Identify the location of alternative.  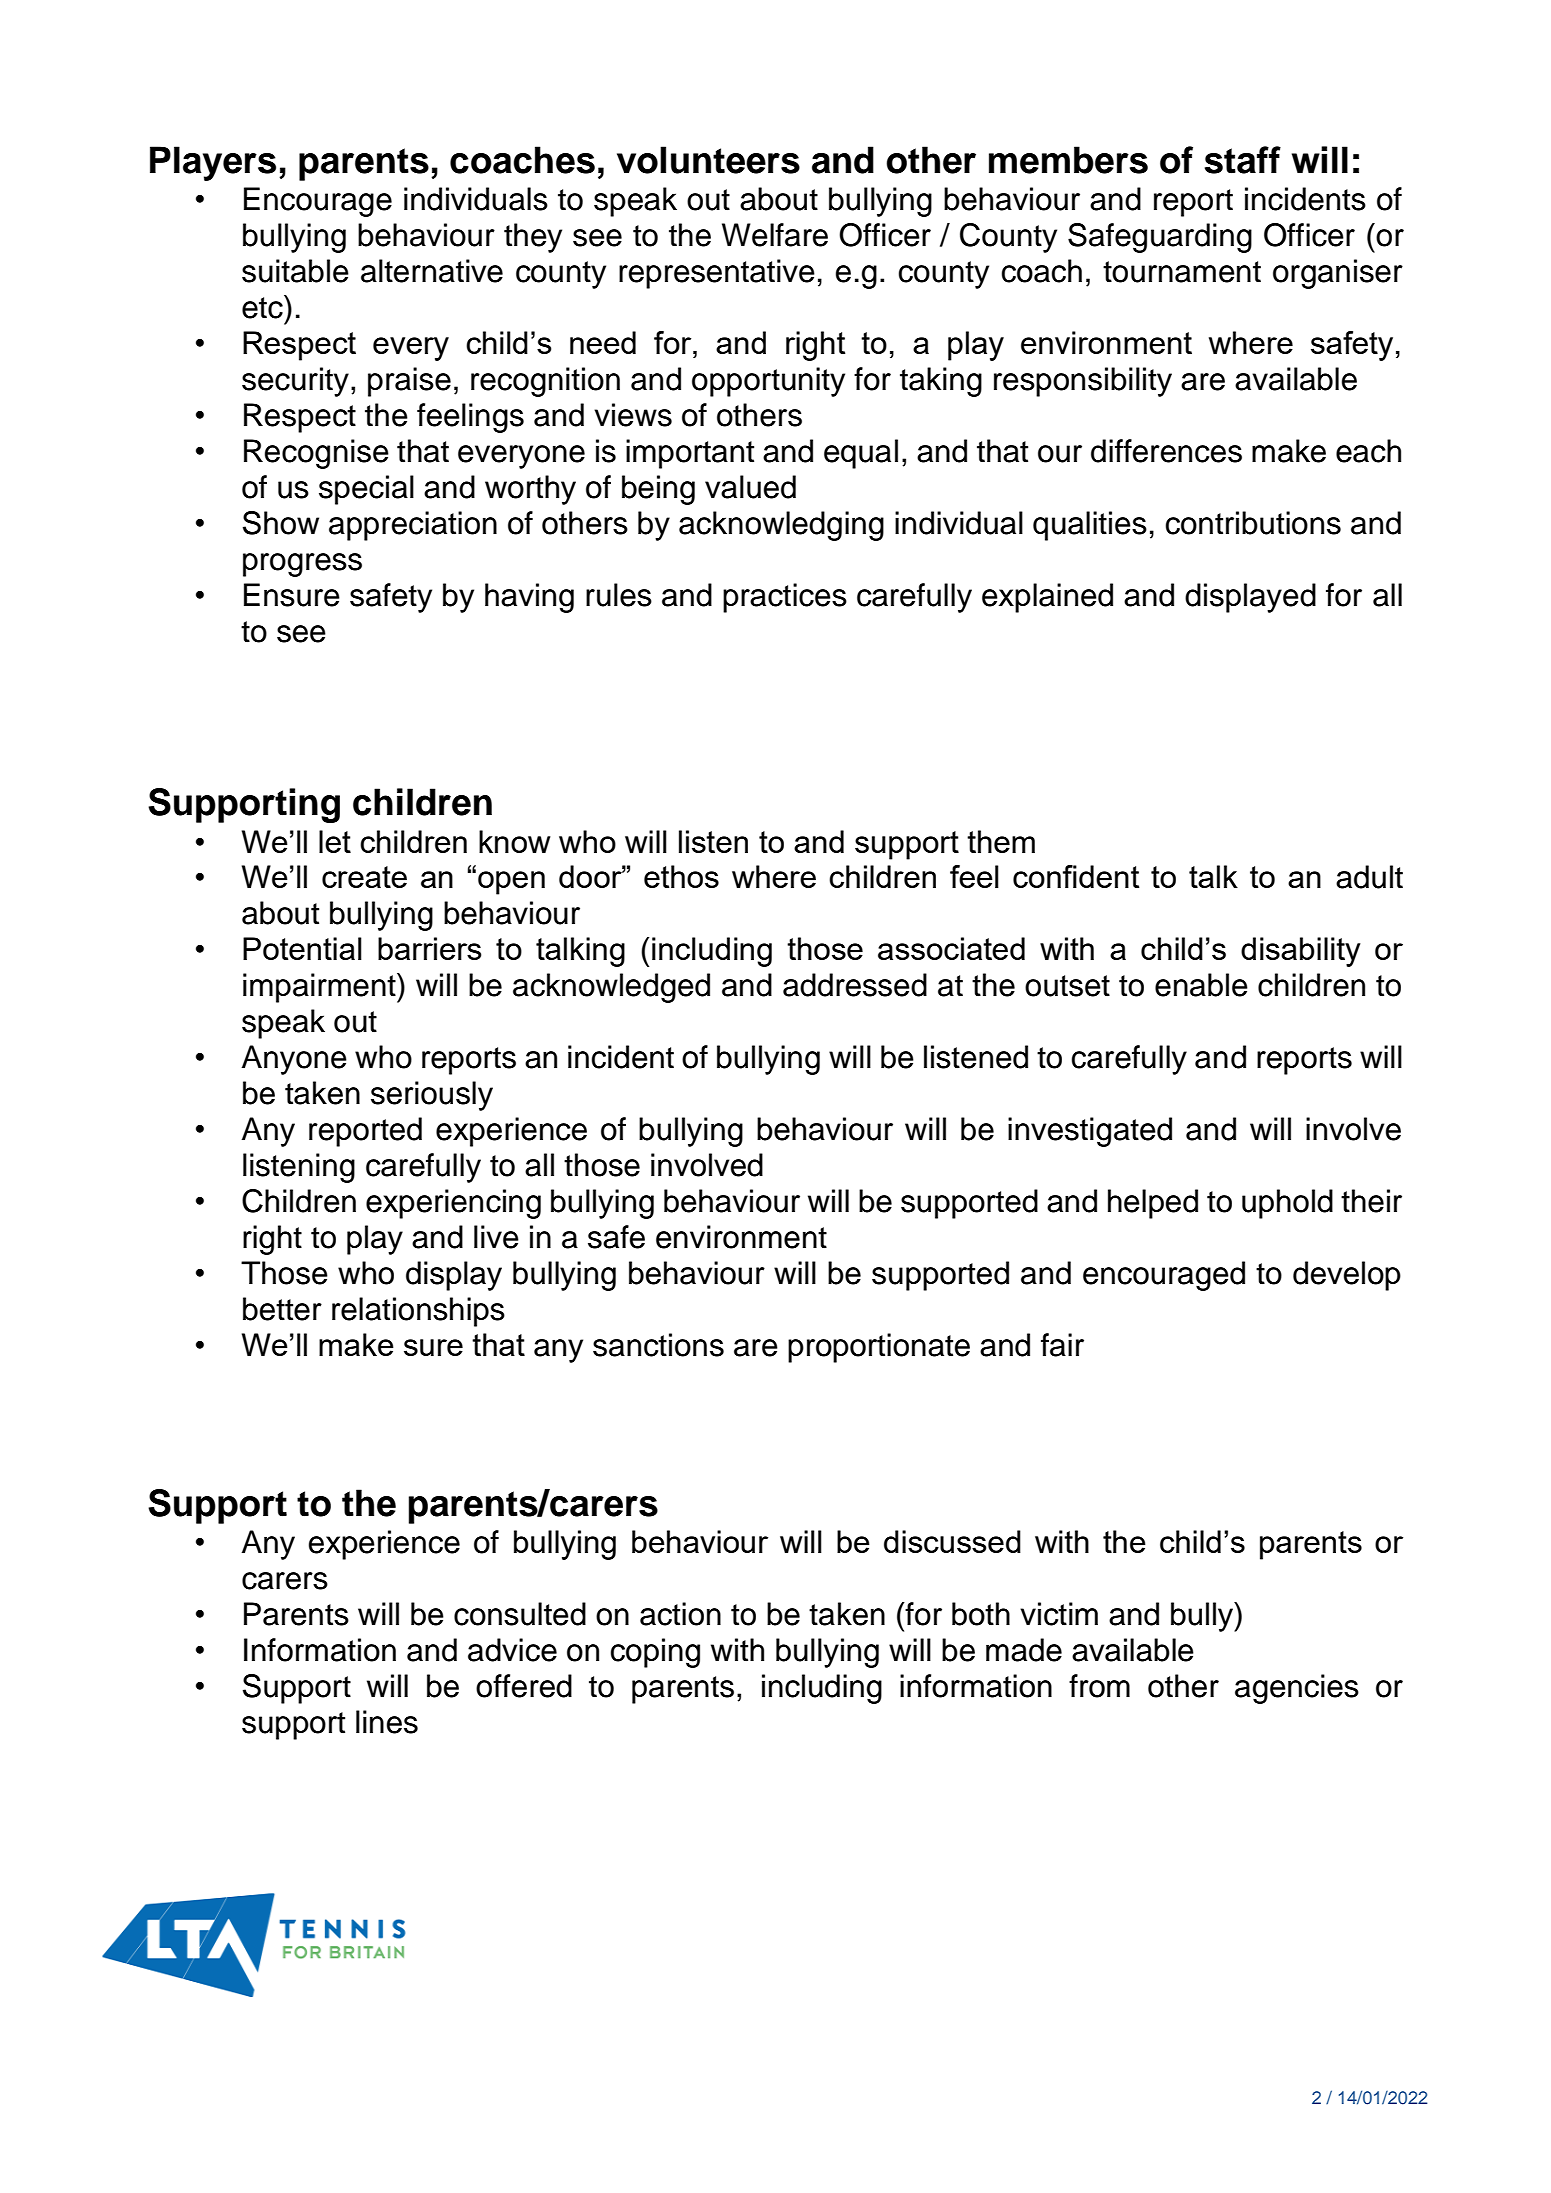
(432, 271).
